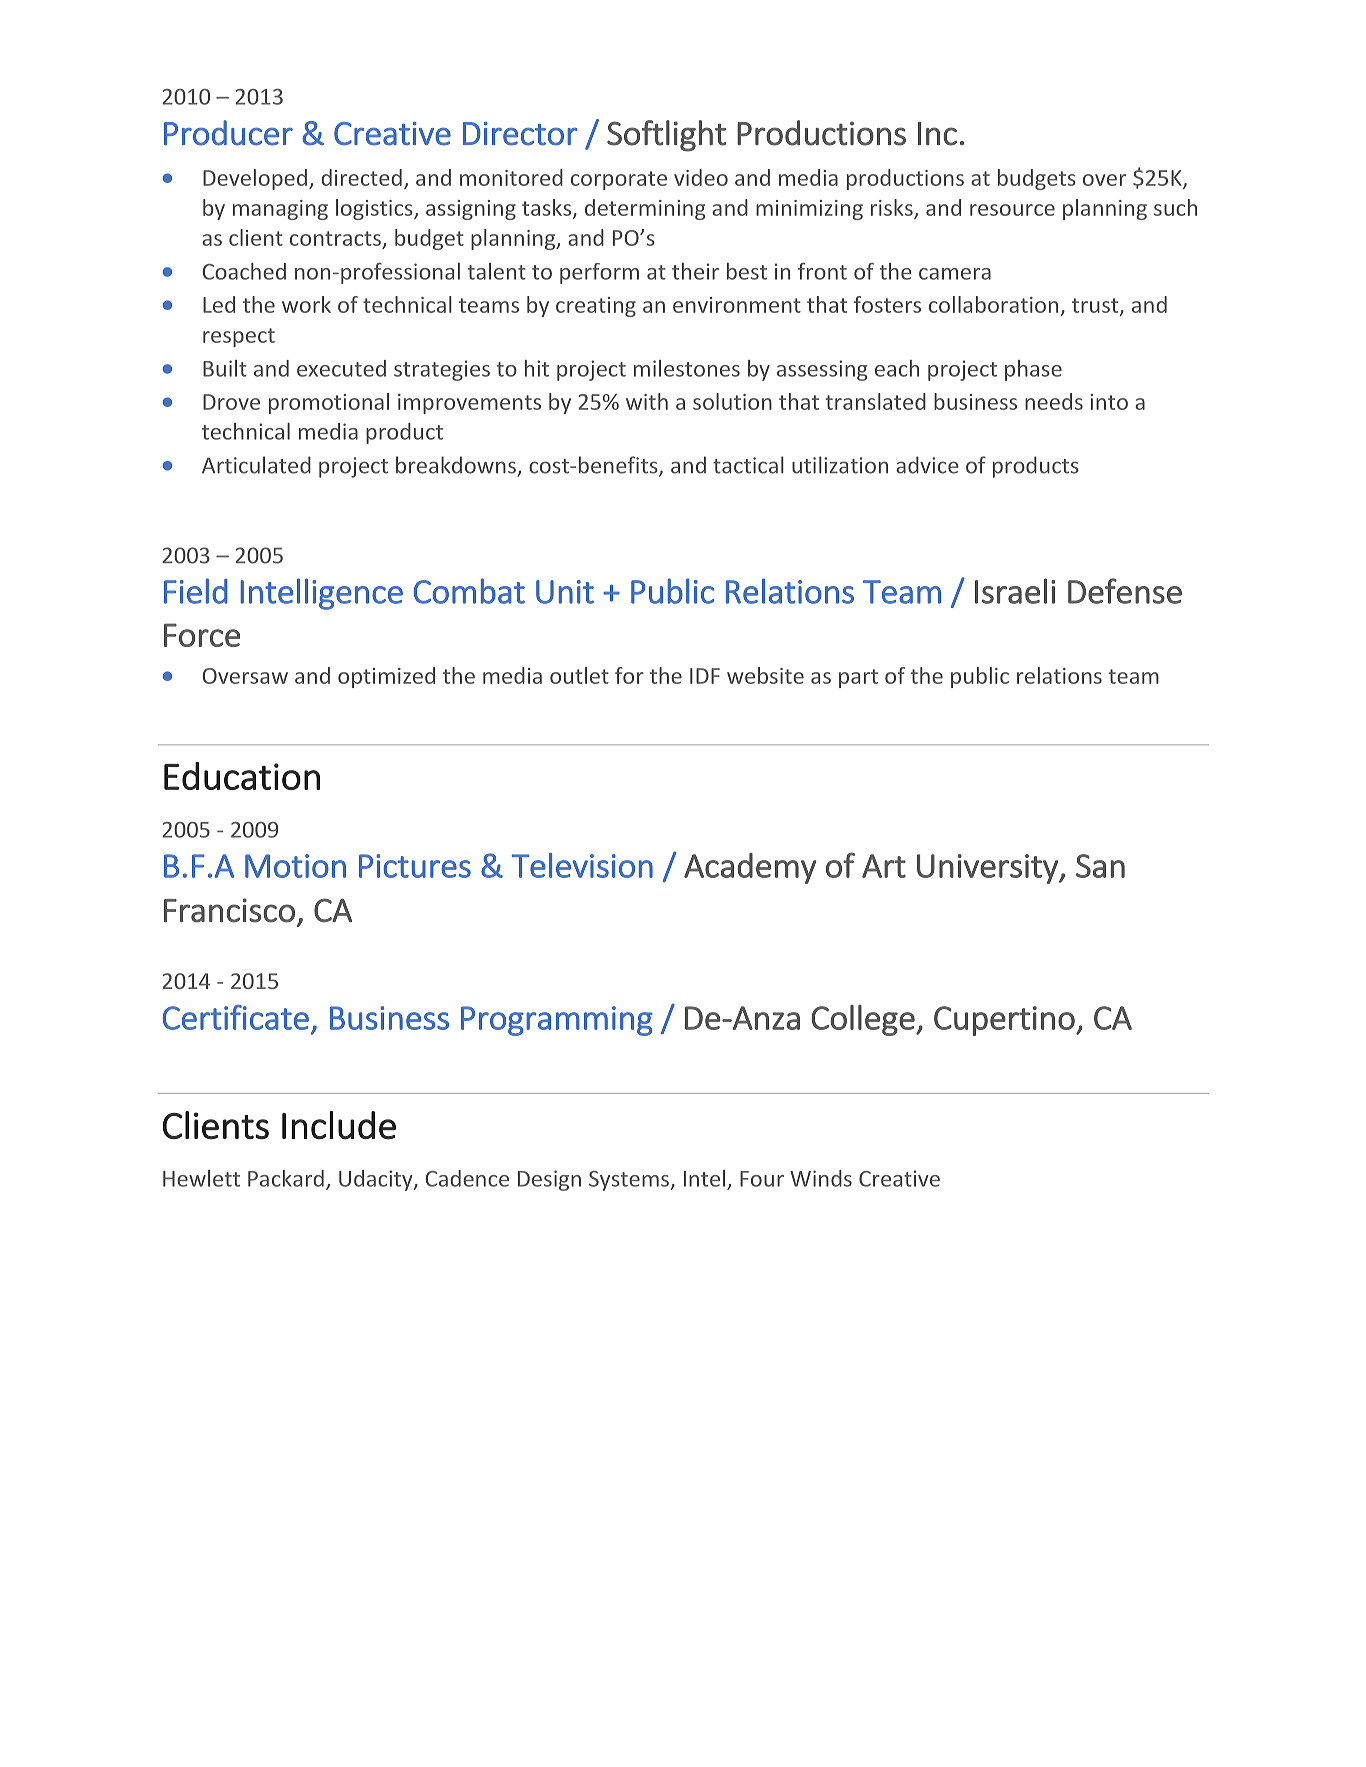 The width and height of the document is (1366, 1767). I want to click on resource, so click(1012, 210).
